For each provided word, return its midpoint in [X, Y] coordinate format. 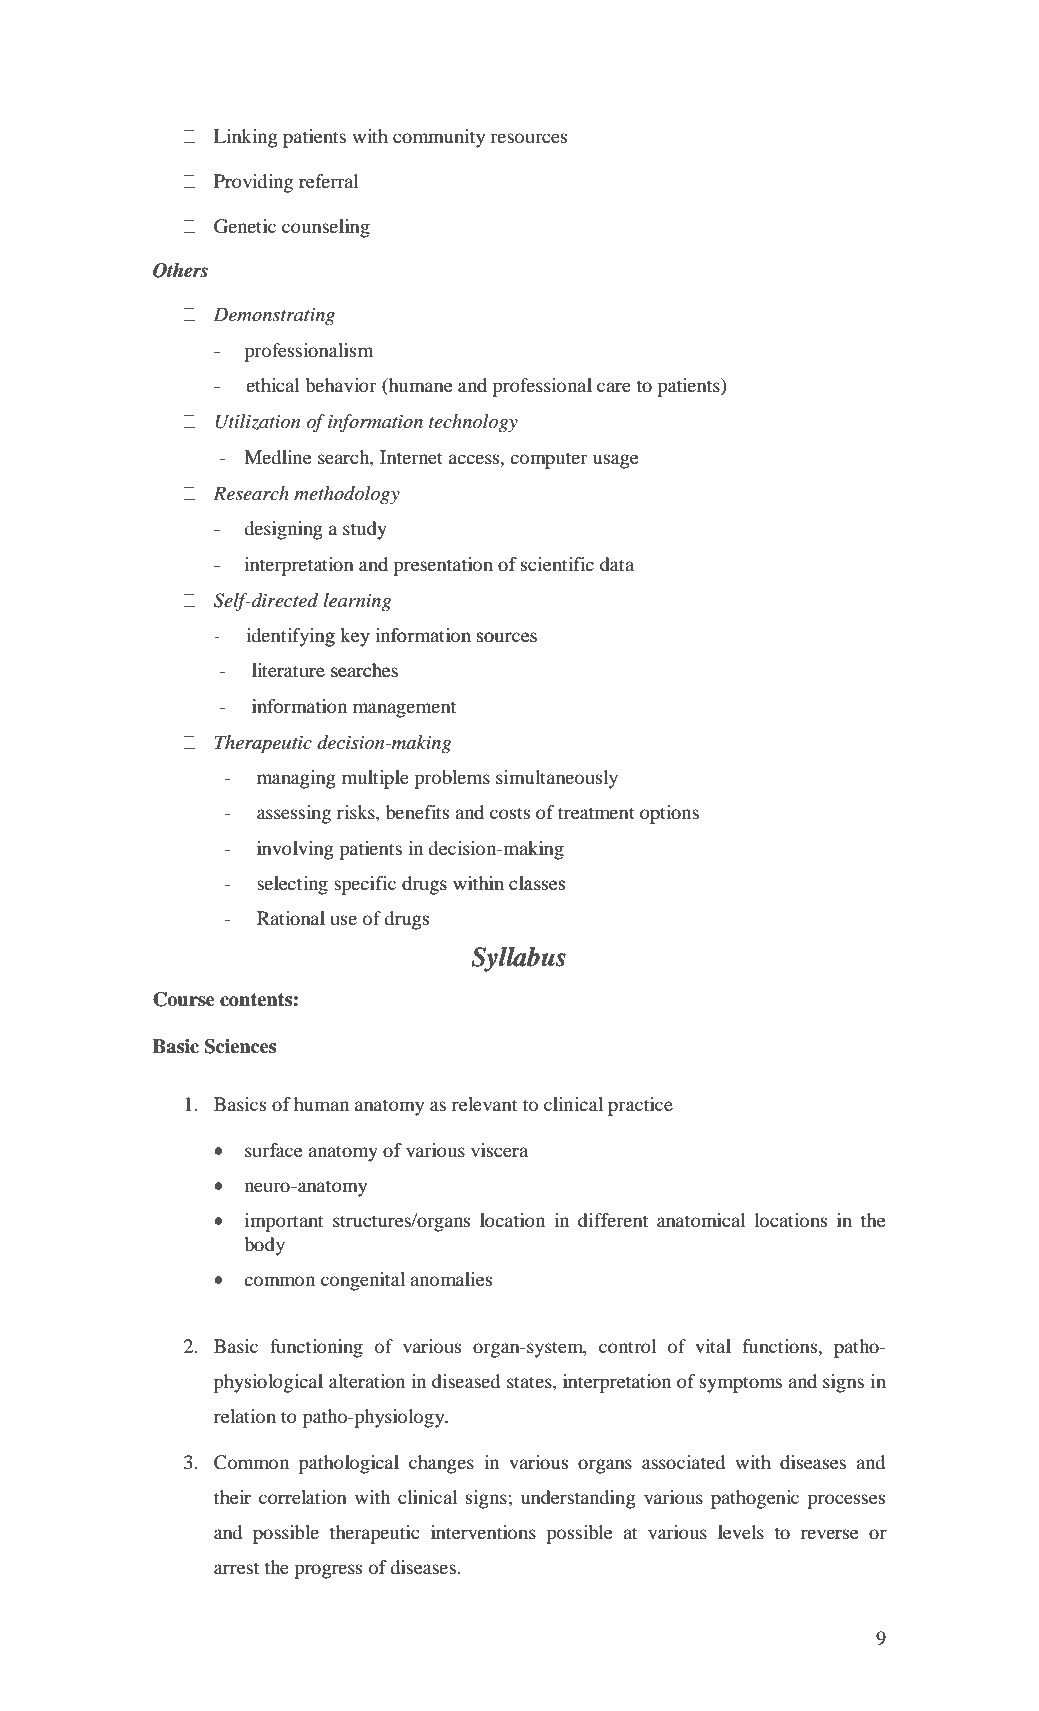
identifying [291, 637]
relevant [484, 1104]
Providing [253, 183]
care [614, 387]
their [232, 1497]
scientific [557, 564]
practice [640, 1106]
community [439, 138]
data [617, 564]
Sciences [240, 1046]
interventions [483, 1532]
